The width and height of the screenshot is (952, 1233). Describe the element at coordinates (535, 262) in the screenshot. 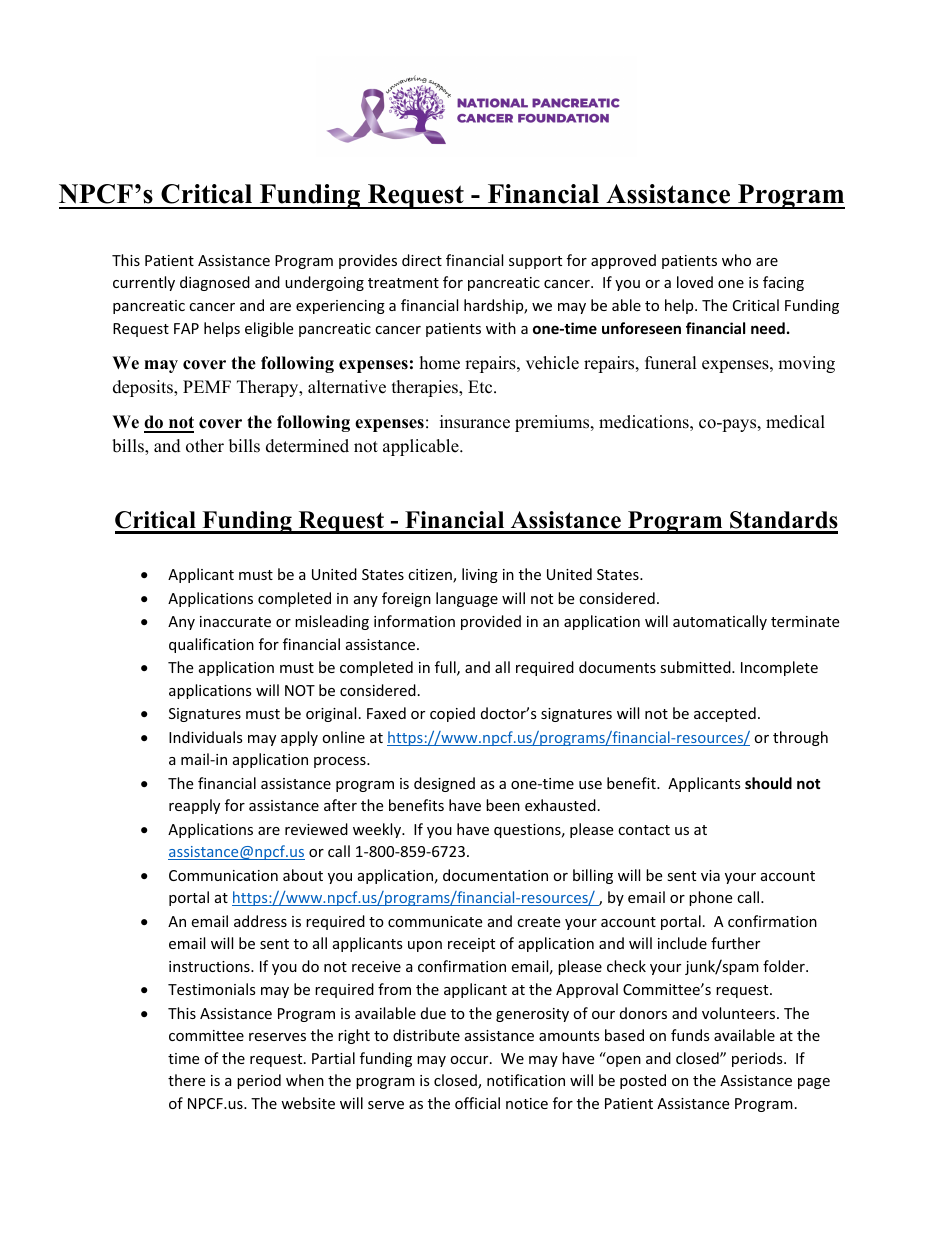

I see `support` at that location.
